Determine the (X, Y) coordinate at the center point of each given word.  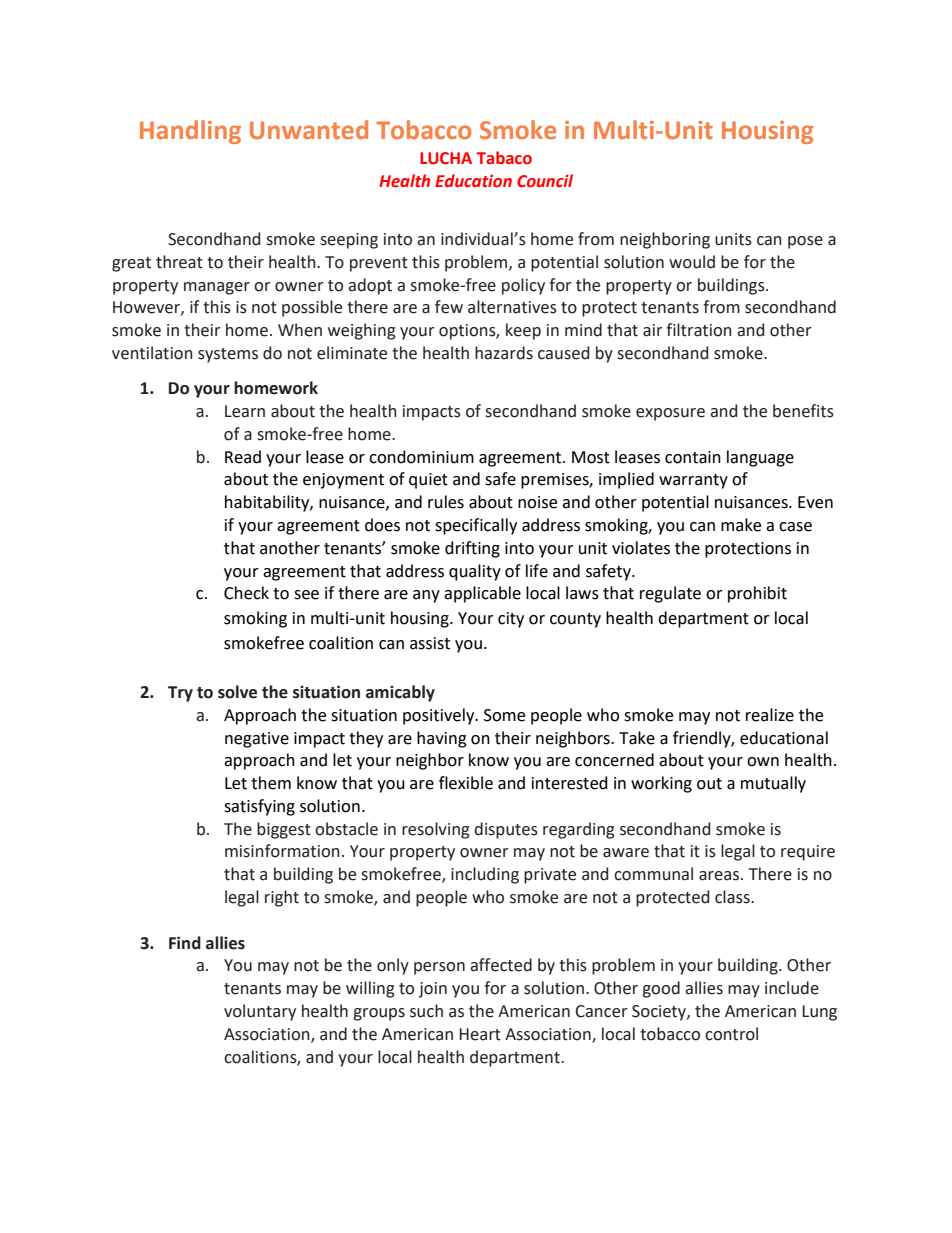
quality (475, 572)
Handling (190, 132)
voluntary (260, 1012)
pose (805, 242)
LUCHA (446, 158)
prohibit (757, 594)
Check (246, 593)
